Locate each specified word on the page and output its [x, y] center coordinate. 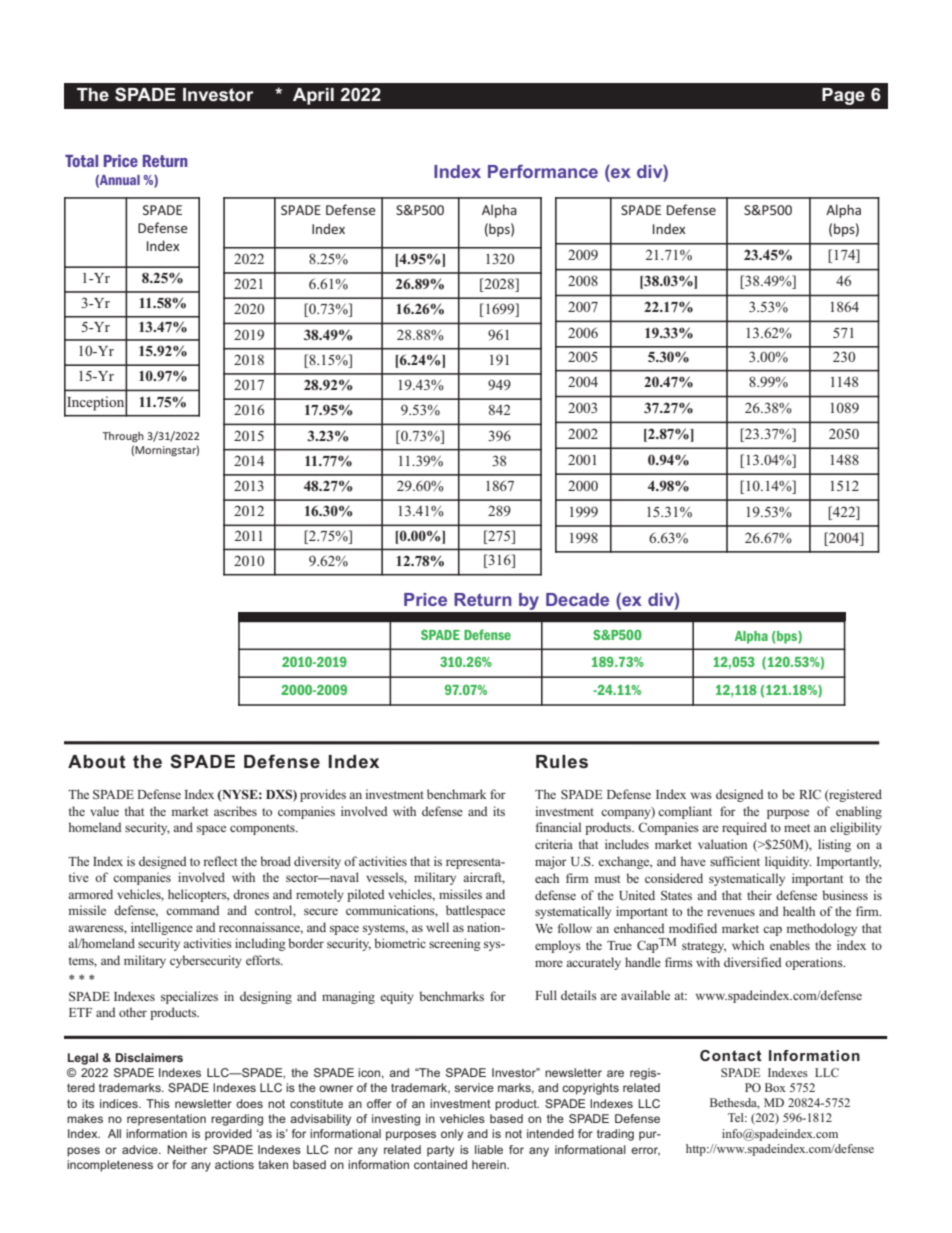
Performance [543, 171]
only [452, 1135]
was [701, 795]
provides [323, 795]
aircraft [484, 878]
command [193, 910]
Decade [577, 599]
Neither [187, 1149]
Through [123, 437]
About [97, 761]
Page [843, 96]
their [759, 895]
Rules [562, 762]
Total [81, 161]
